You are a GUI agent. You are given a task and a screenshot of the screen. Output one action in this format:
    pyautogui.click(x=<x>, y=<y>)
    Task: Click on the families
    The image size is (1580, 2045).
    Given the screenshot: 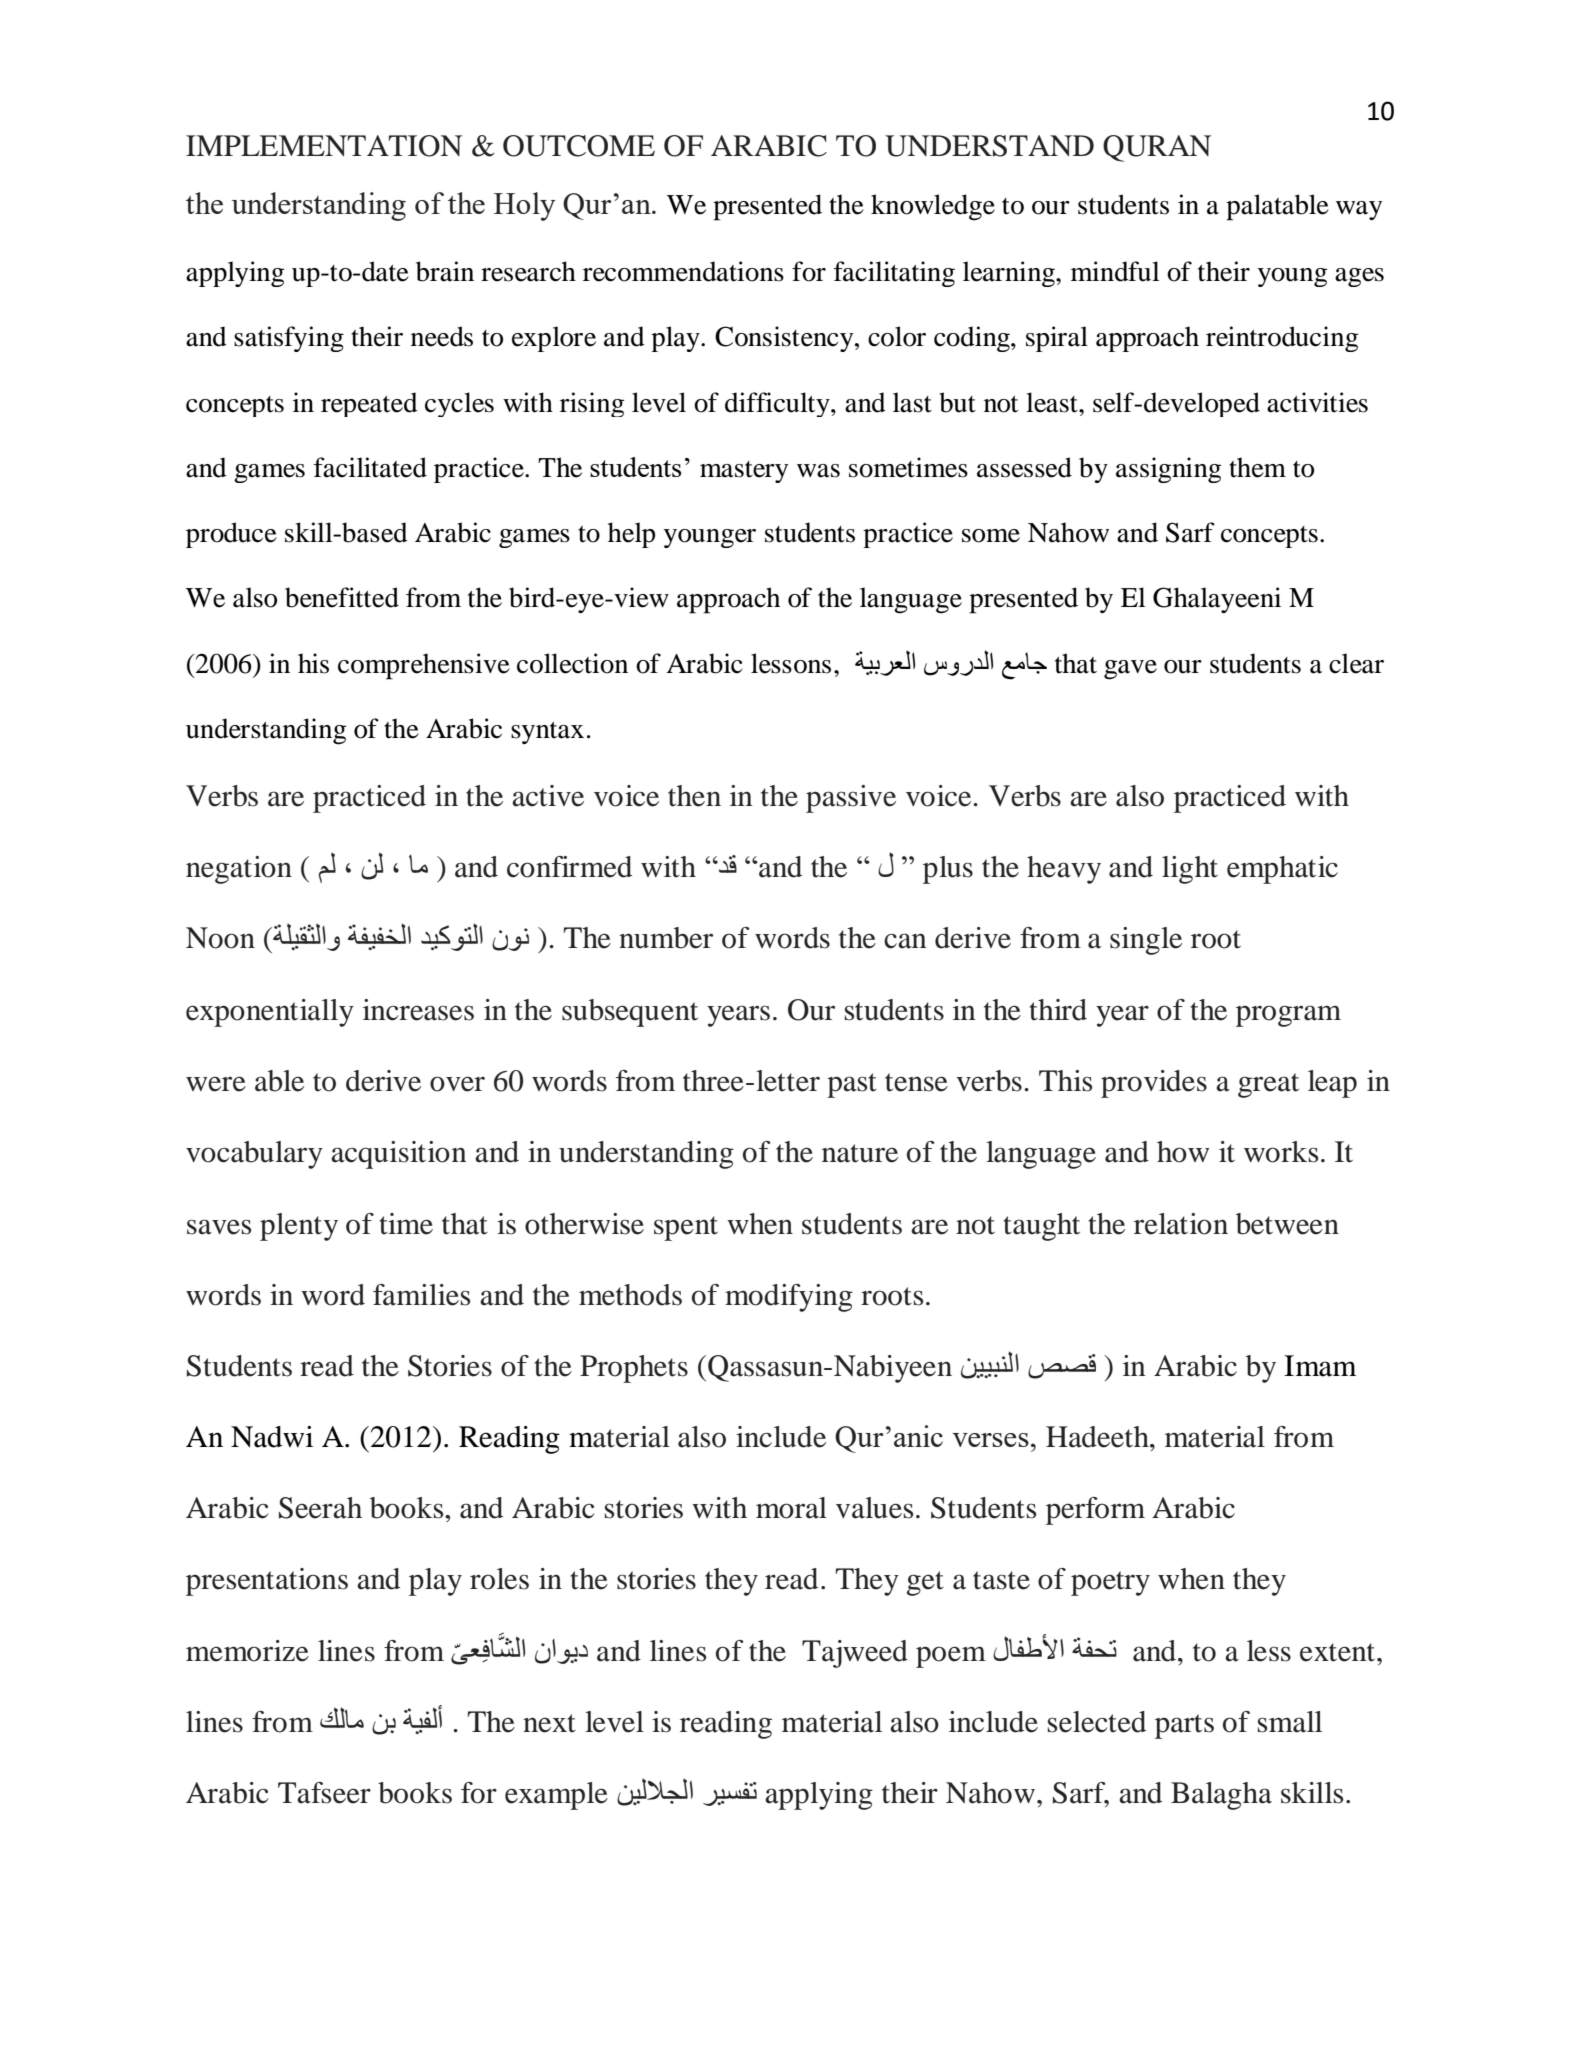 What is the action you would take?
    pyautogui.click(x=421, y=1295)
